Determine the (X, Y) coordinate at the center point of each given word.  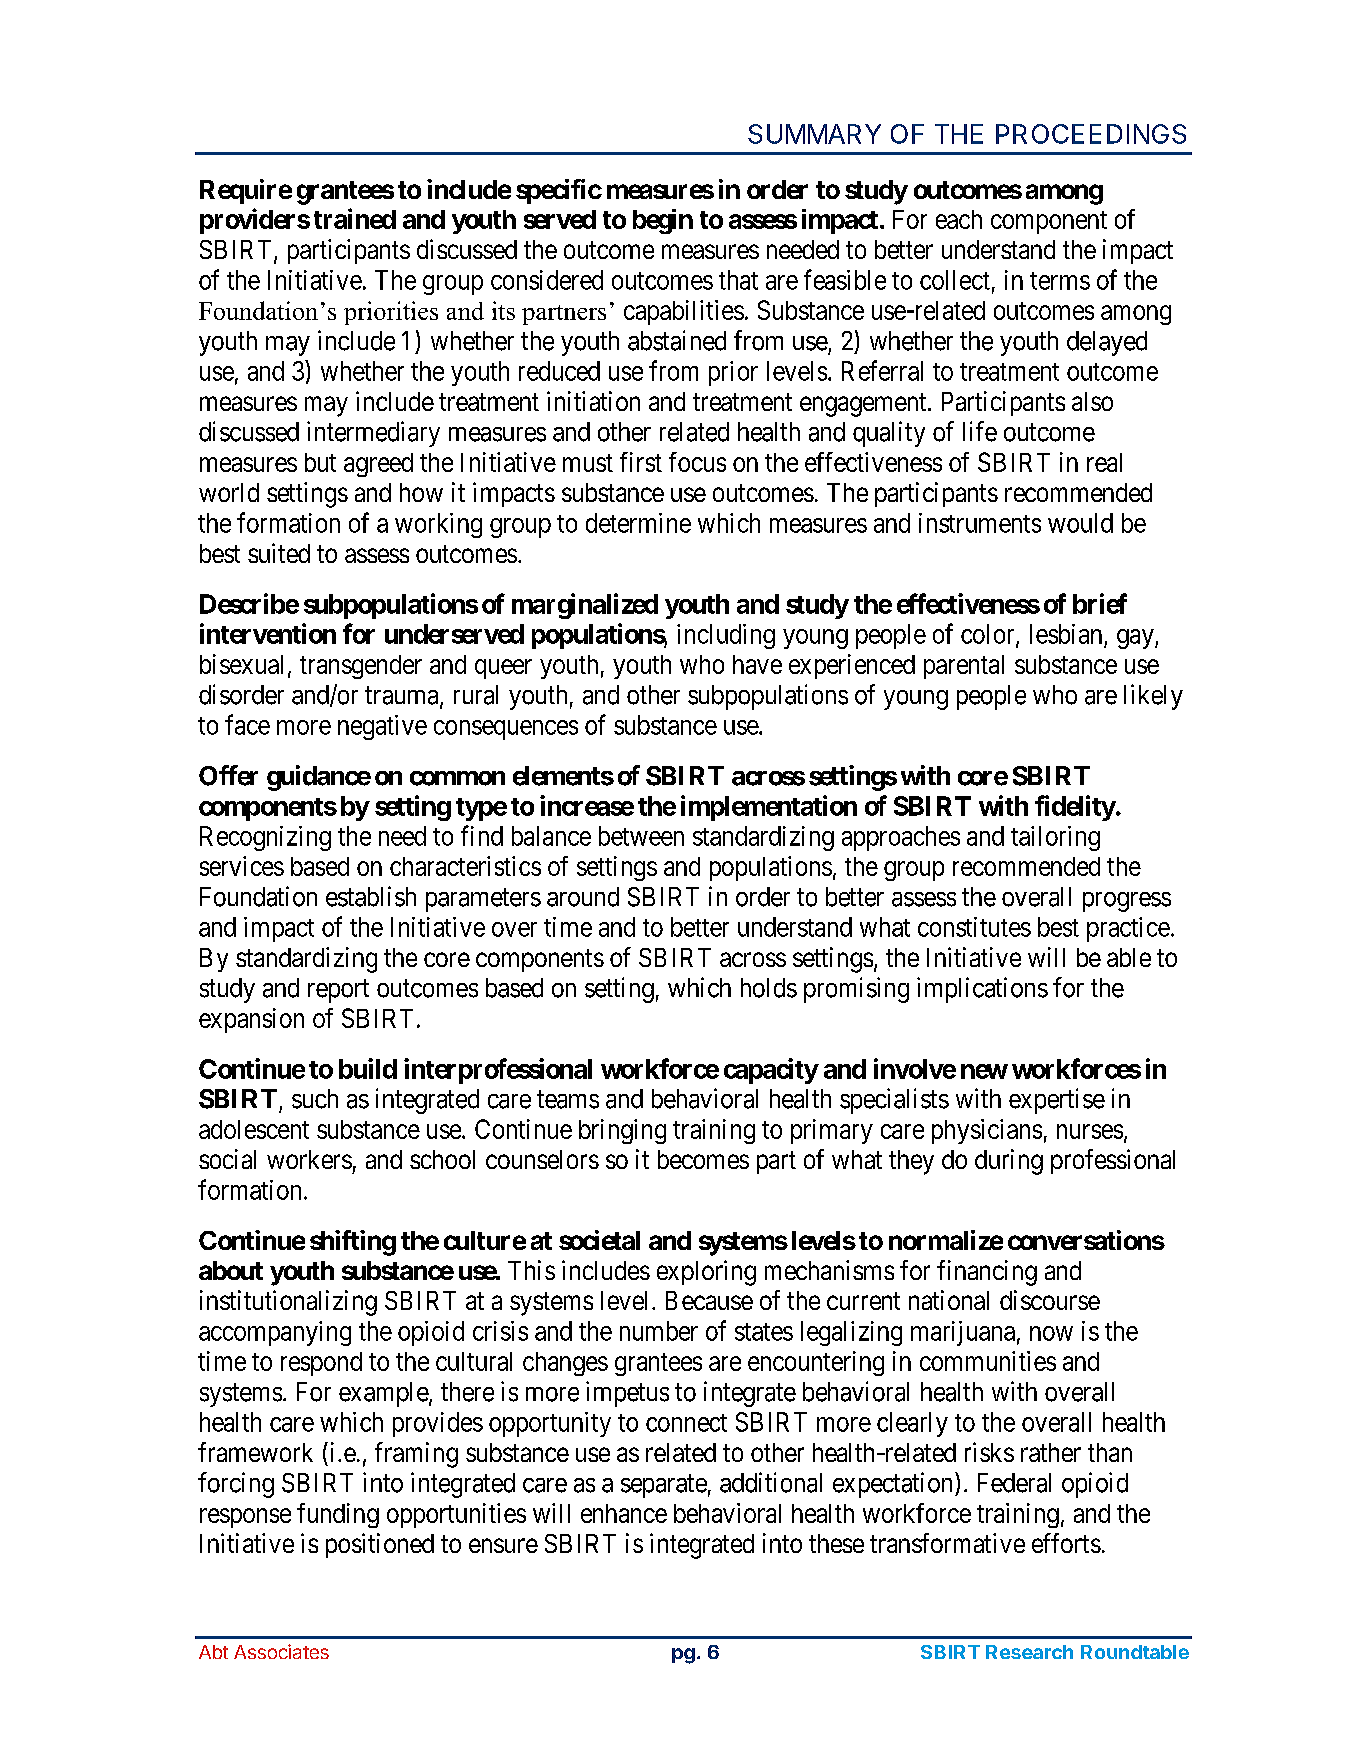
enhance (624, 1513)
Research (1029, 1652)
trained (355, 218)
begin (663, 221)
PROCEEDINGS (1091, 134)
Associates (281, 1651)
